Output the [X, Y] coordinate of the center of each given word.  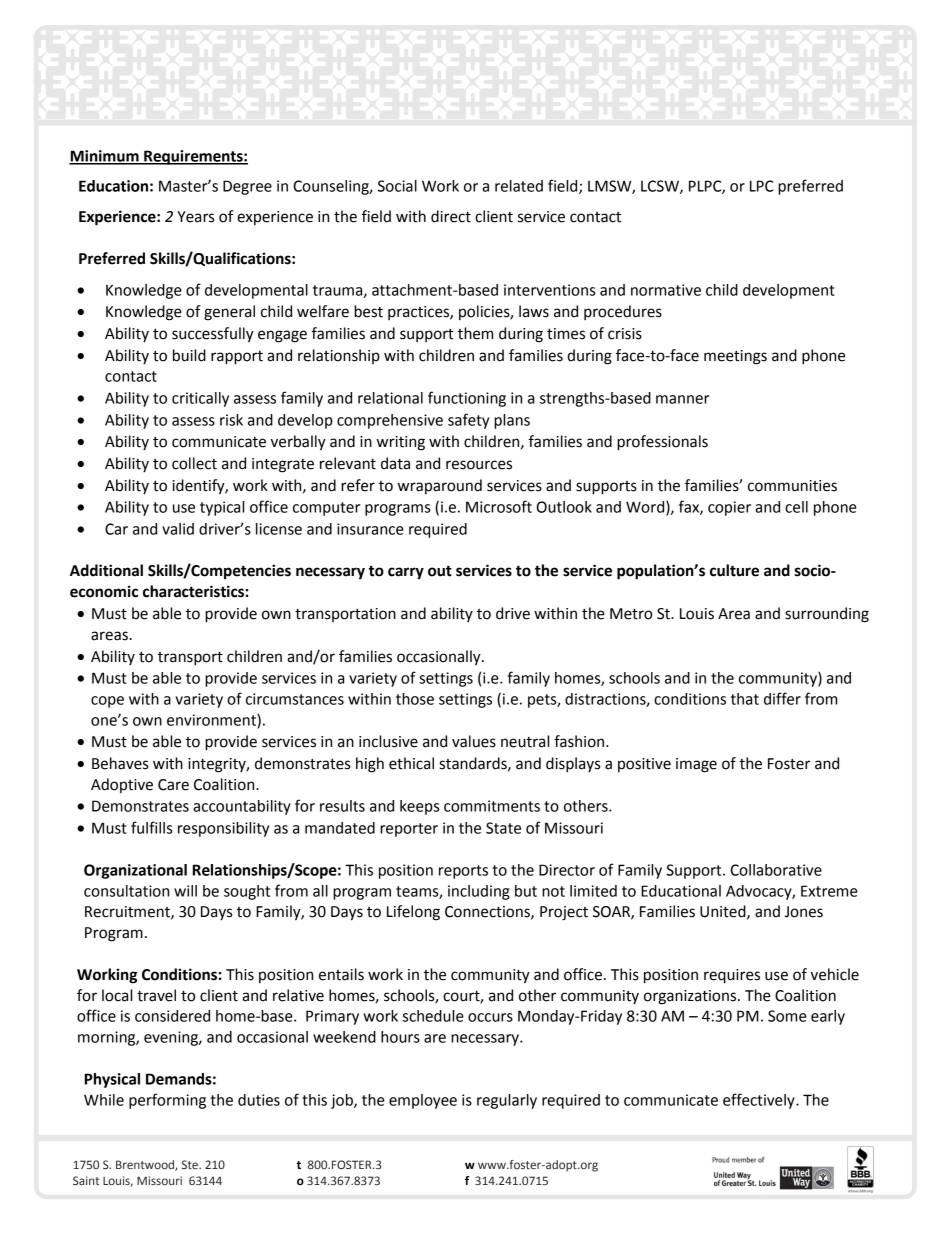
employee [423, 1101]
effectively [760, 1101]
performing [167, 1101]
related [519, 186]
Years [195, 217]
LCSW [661, 187]
